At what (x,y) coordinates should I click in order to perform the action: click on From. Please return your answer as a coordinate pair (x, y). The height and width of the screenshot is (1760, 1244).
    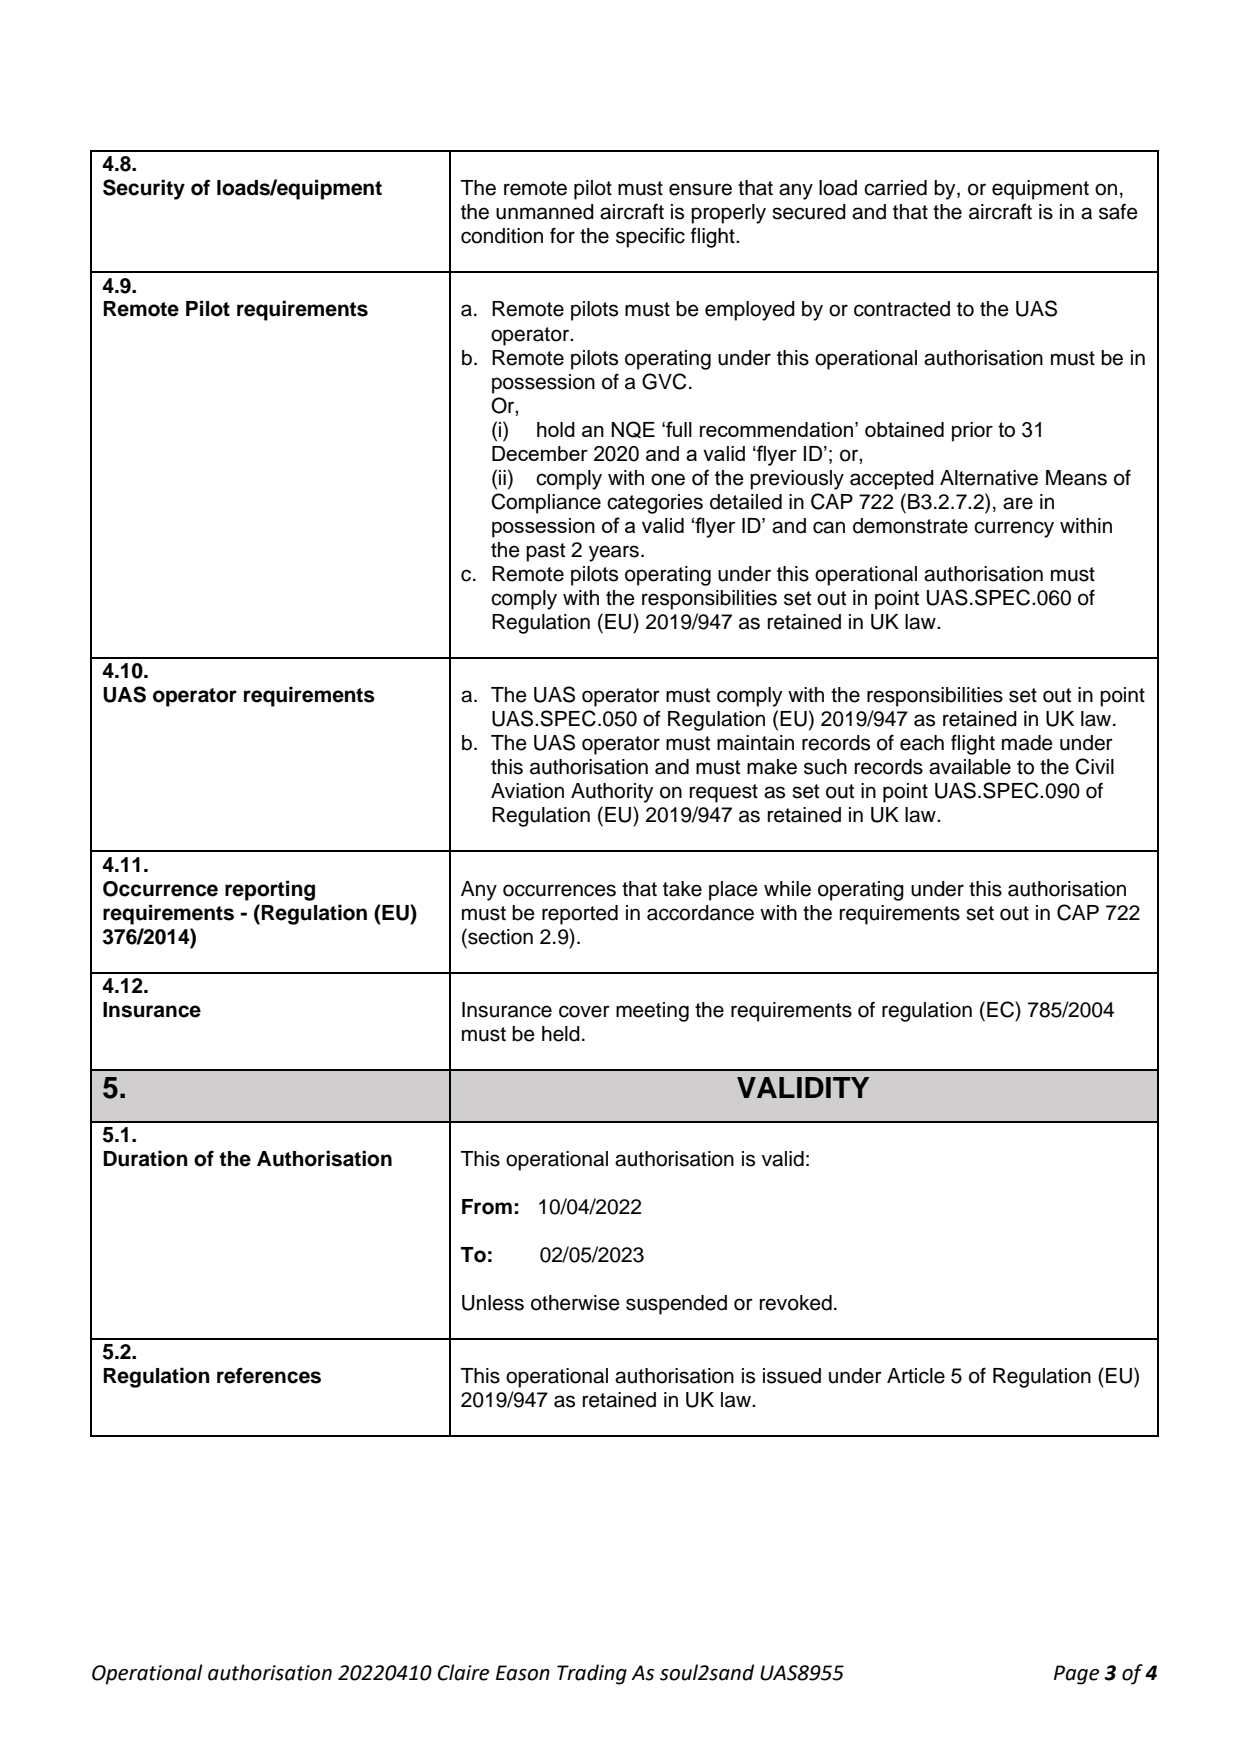
    Looking at the image, I should click on (487, 1207).
